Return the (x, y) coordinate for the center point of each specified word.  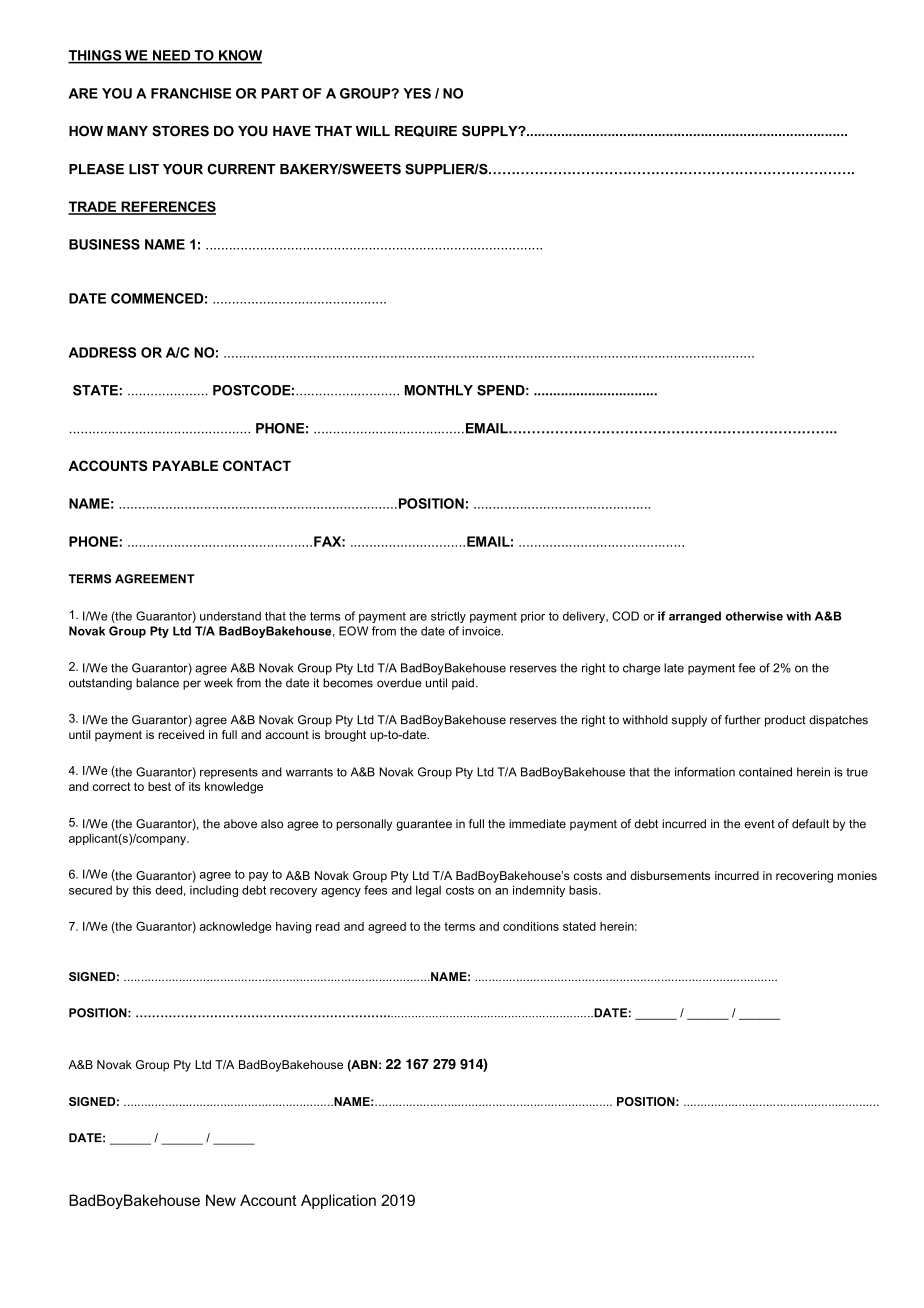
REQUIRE (426, 131)
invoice (482, 631)
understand (230, 616)
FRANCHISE (191, 93)
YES (417, 93)
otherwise (754, 616)
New (221, 1200)
